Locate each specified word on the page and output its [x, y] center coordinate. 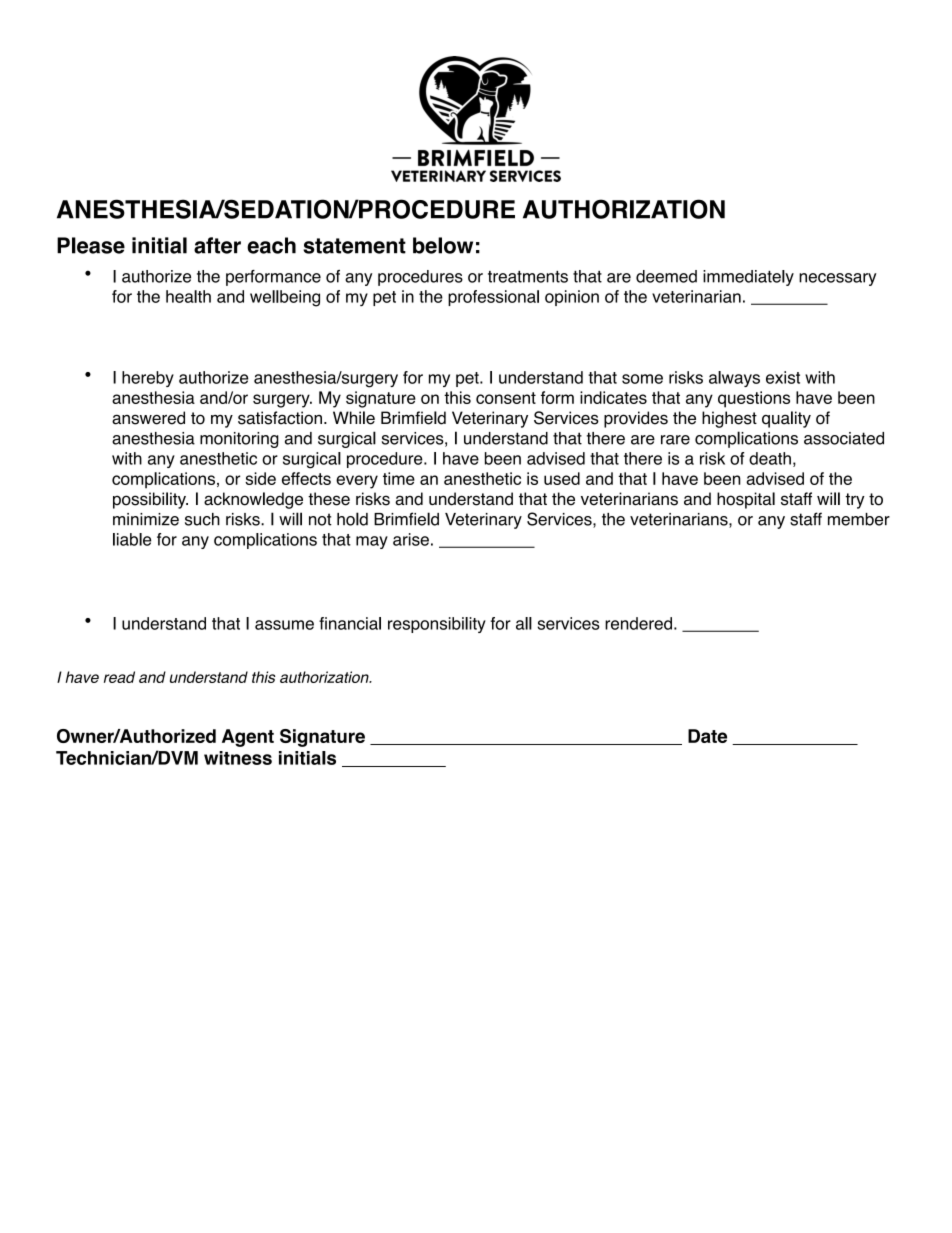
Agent [248, 738]
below [443, 245]
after [217, 245]
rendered [638, 623]
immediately [748, 278]
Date [707, 736]
